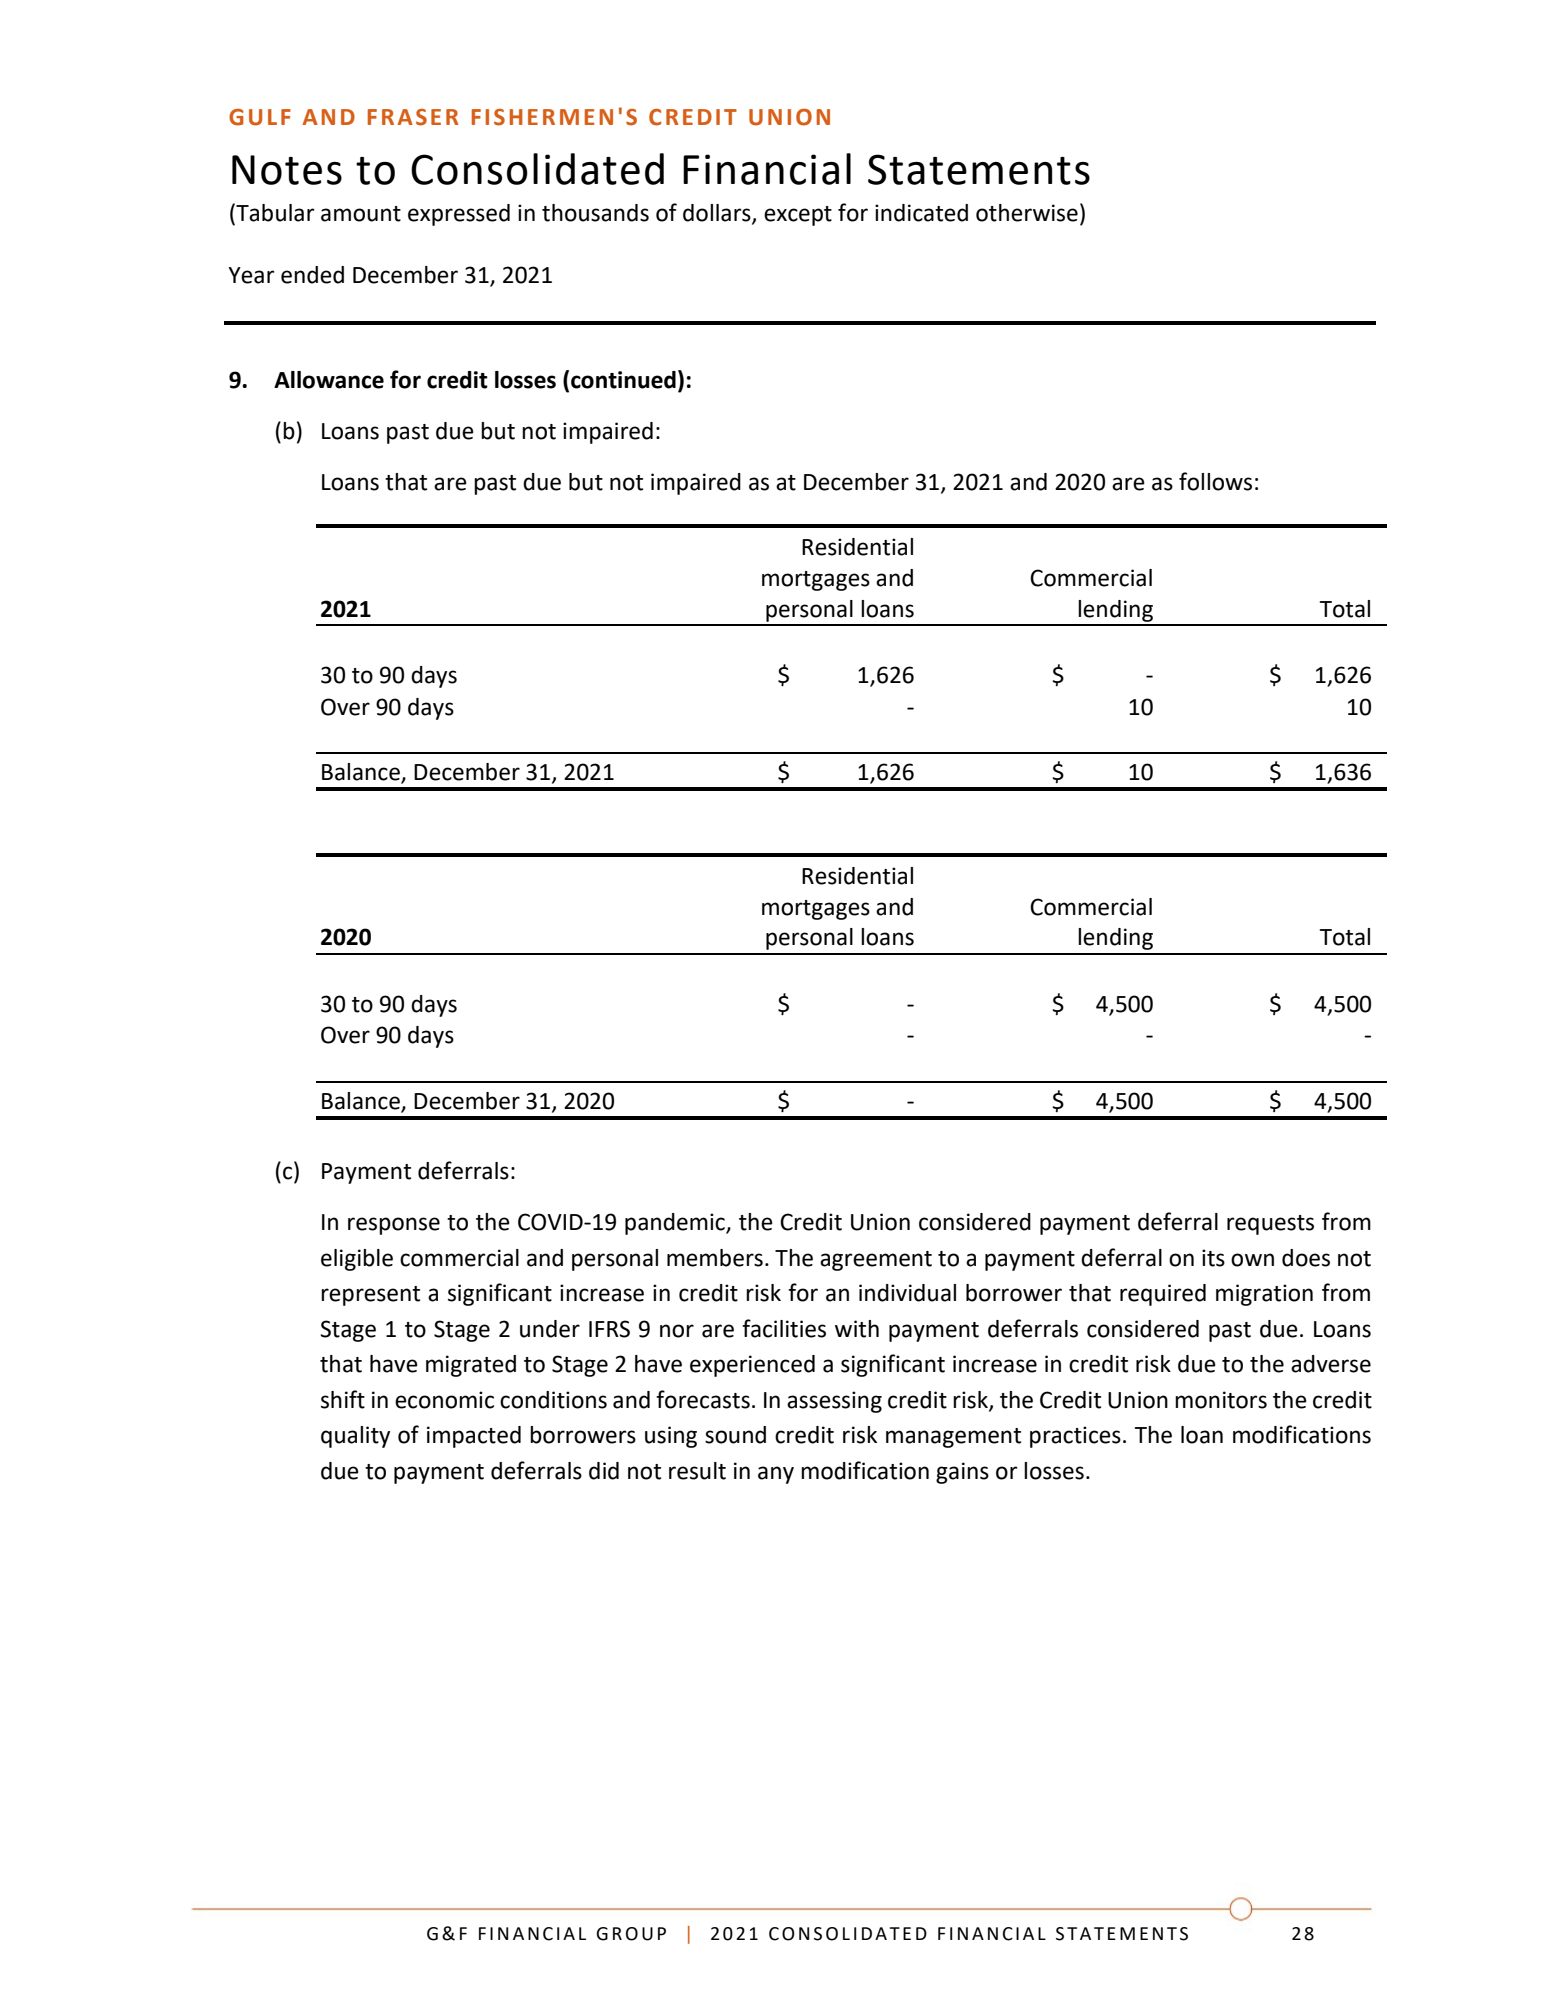 The width and height of the image is (1555, 2012). Describe the element at coordinates (1215, 481) in the image. I see `follows` at that location.
